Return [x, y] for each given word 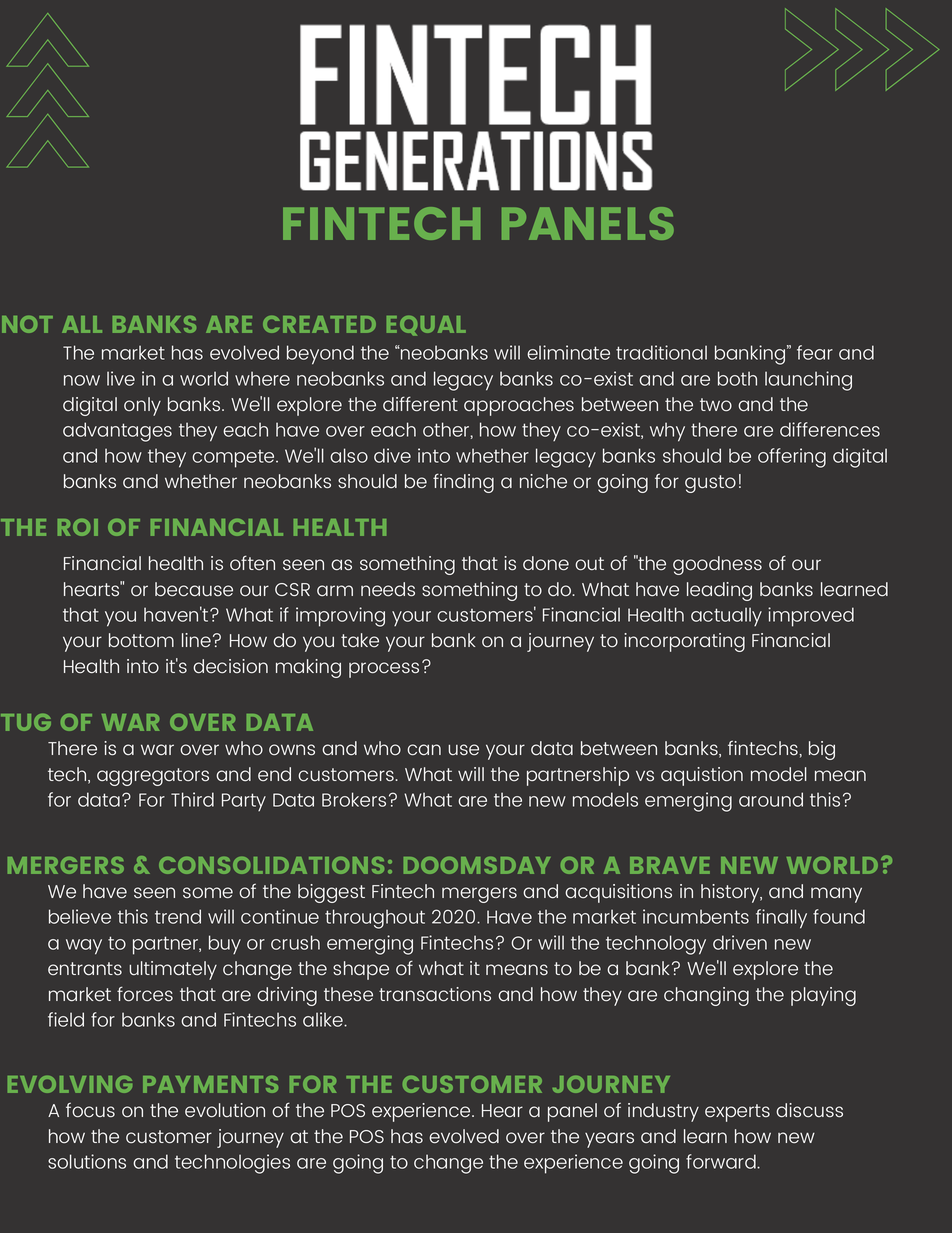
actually [726, 616]
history [731, 893]
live [121, 378]
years [609, 1140]
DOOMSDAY [477, 865]
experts [737, 1113]
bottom [141, 640]
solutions [87, 1161]
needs [388, 589]
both [737, 378]
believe [80, 916]
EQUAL [426, 326]
